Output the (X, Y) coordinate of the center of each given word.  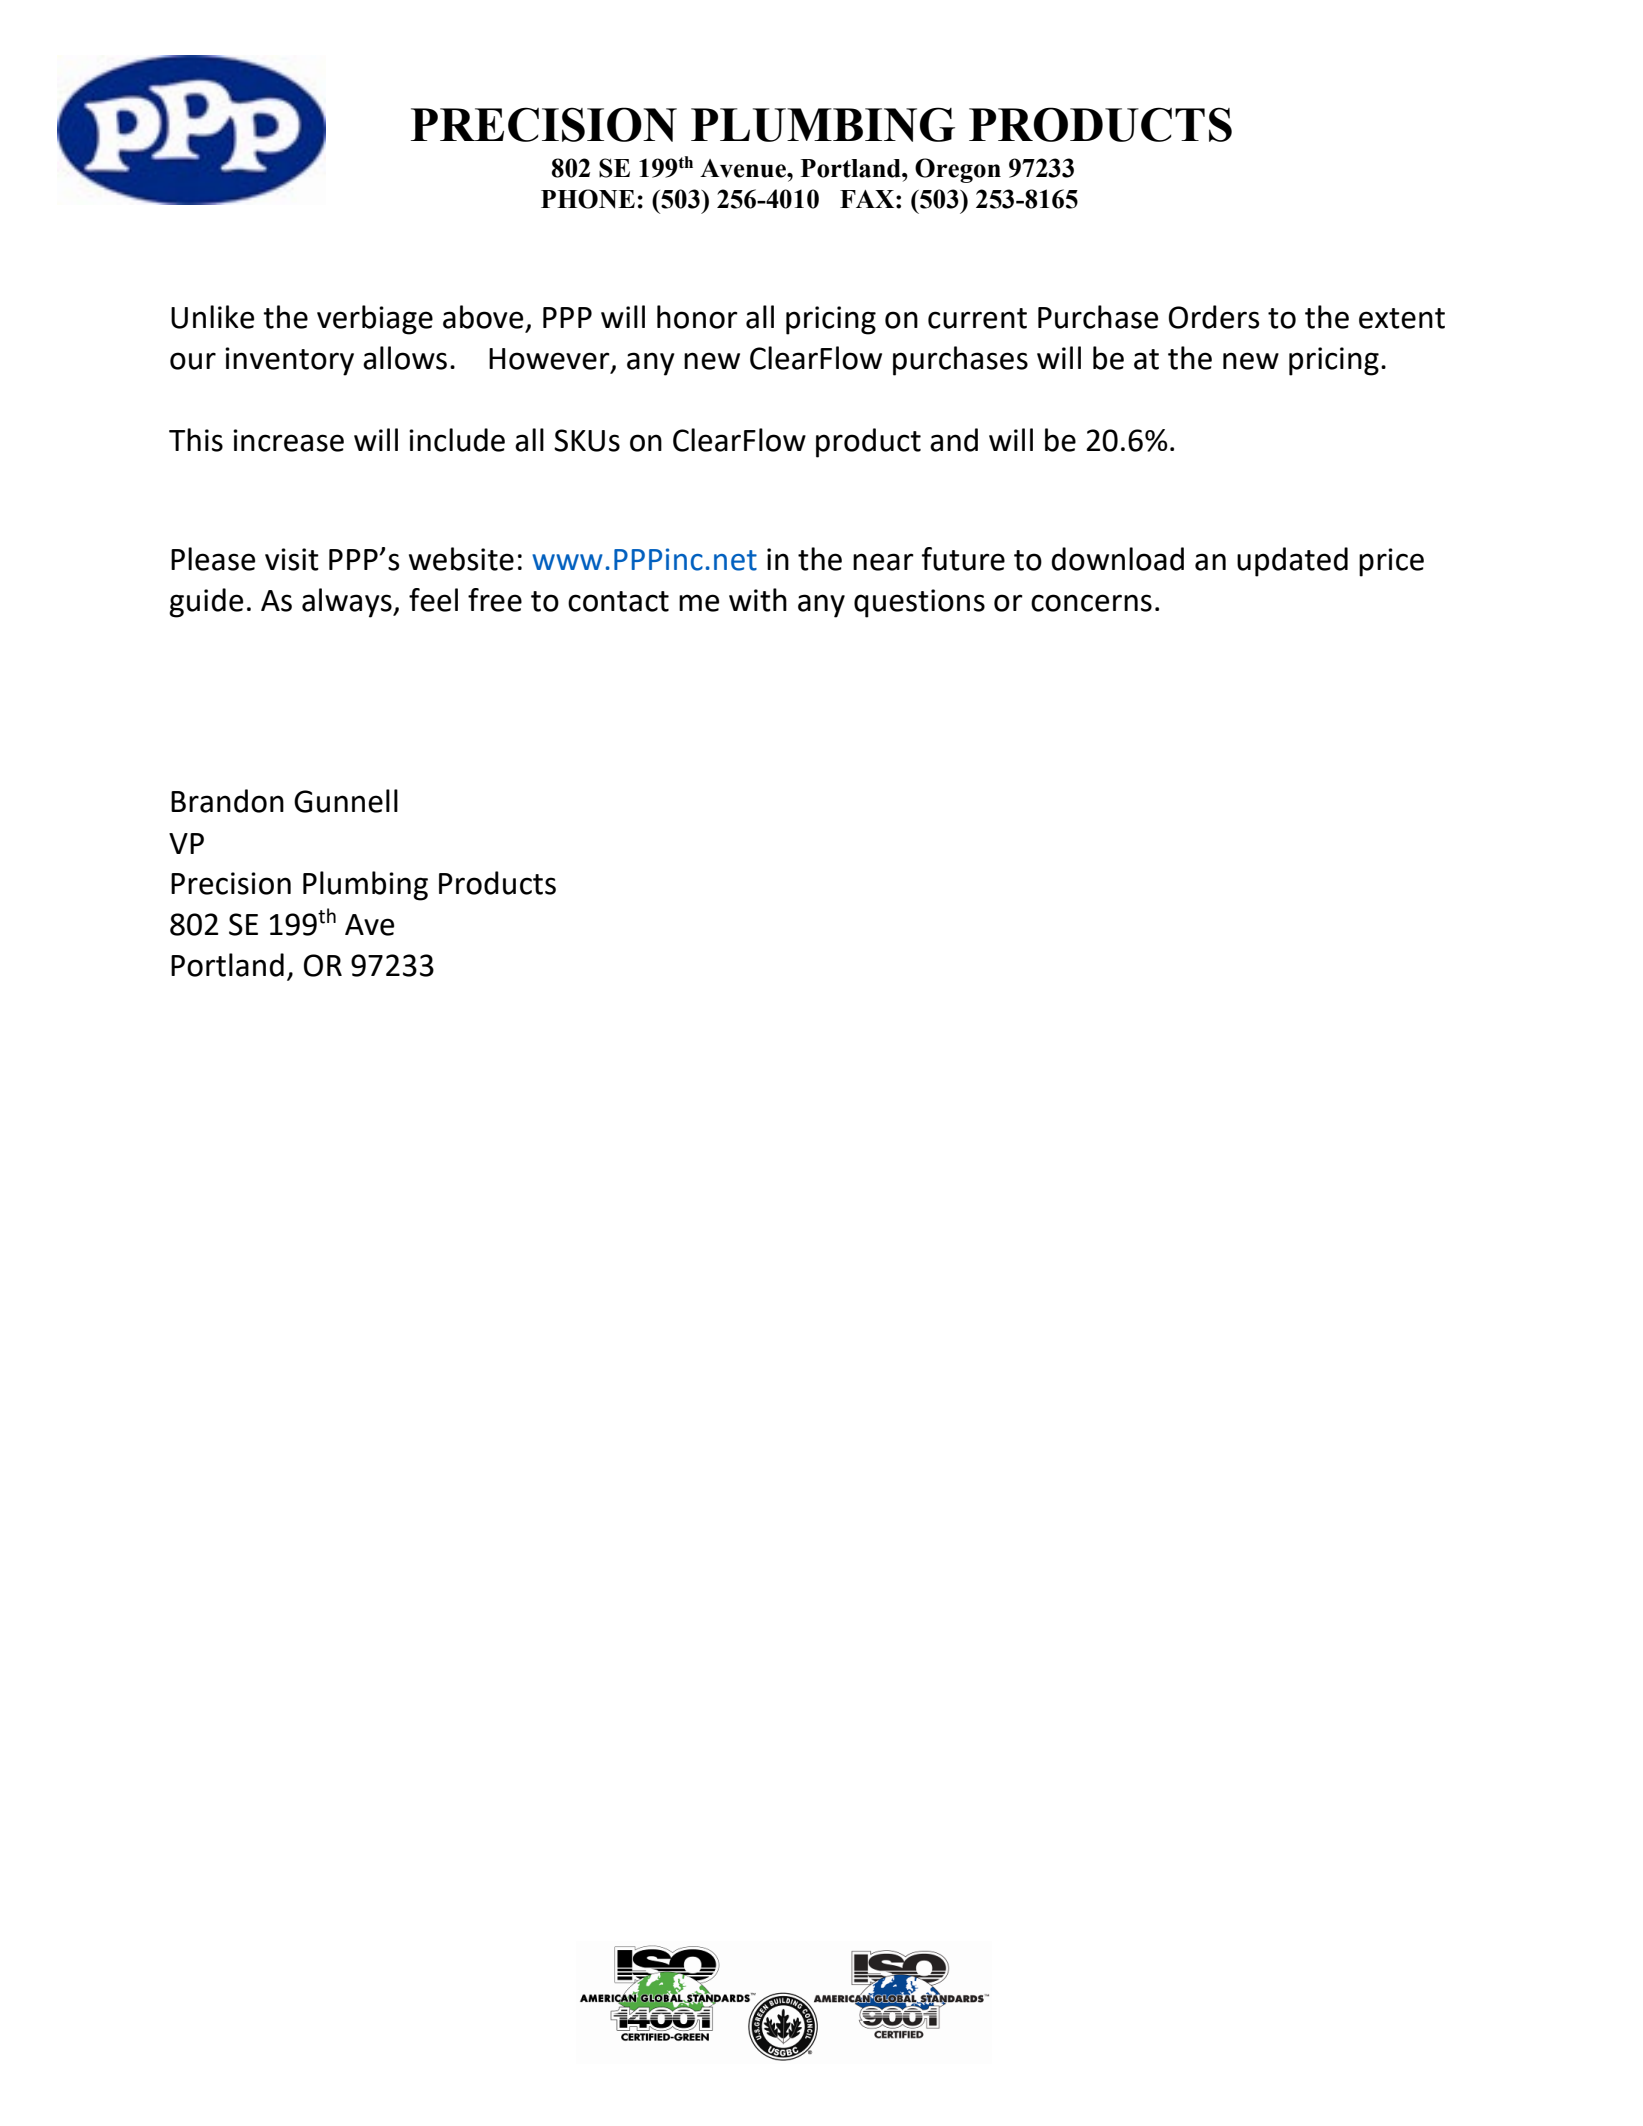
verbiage (375, 320)
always (348, 603)
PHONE (588, 199)
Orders (1214, 317)
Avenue (744, 168)
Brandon (227, 801)
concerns (1091, 603)
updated (1292, 562)
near (883, 562)
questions (919, 603)
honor (697, 317)
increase (288, 440)
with (758, 600)
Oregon (958, 170)
